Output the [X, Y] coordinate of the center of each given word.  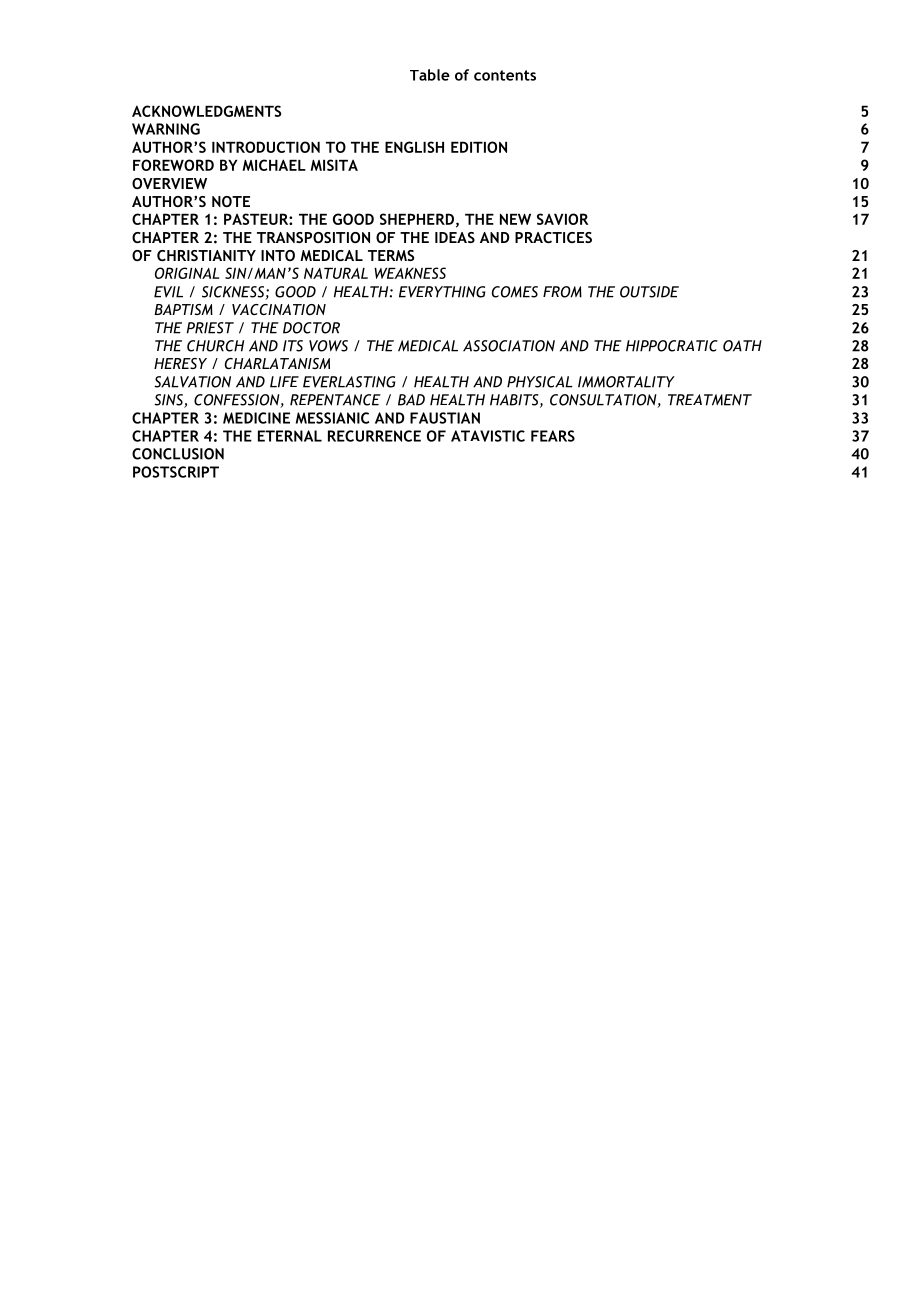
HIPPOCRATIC [672, 346]
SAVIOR [563, 219]
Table [430, 75]
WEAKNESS [410, 273]
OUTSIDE [649, 292]
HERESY [180, 363]
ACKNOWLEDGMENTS [206, 111]
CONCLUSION [178, 454]
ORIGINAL [187, 273]
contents [505, 75]
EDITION [479, 147]
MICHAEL [274, 165]
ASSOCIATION [509, 346]
